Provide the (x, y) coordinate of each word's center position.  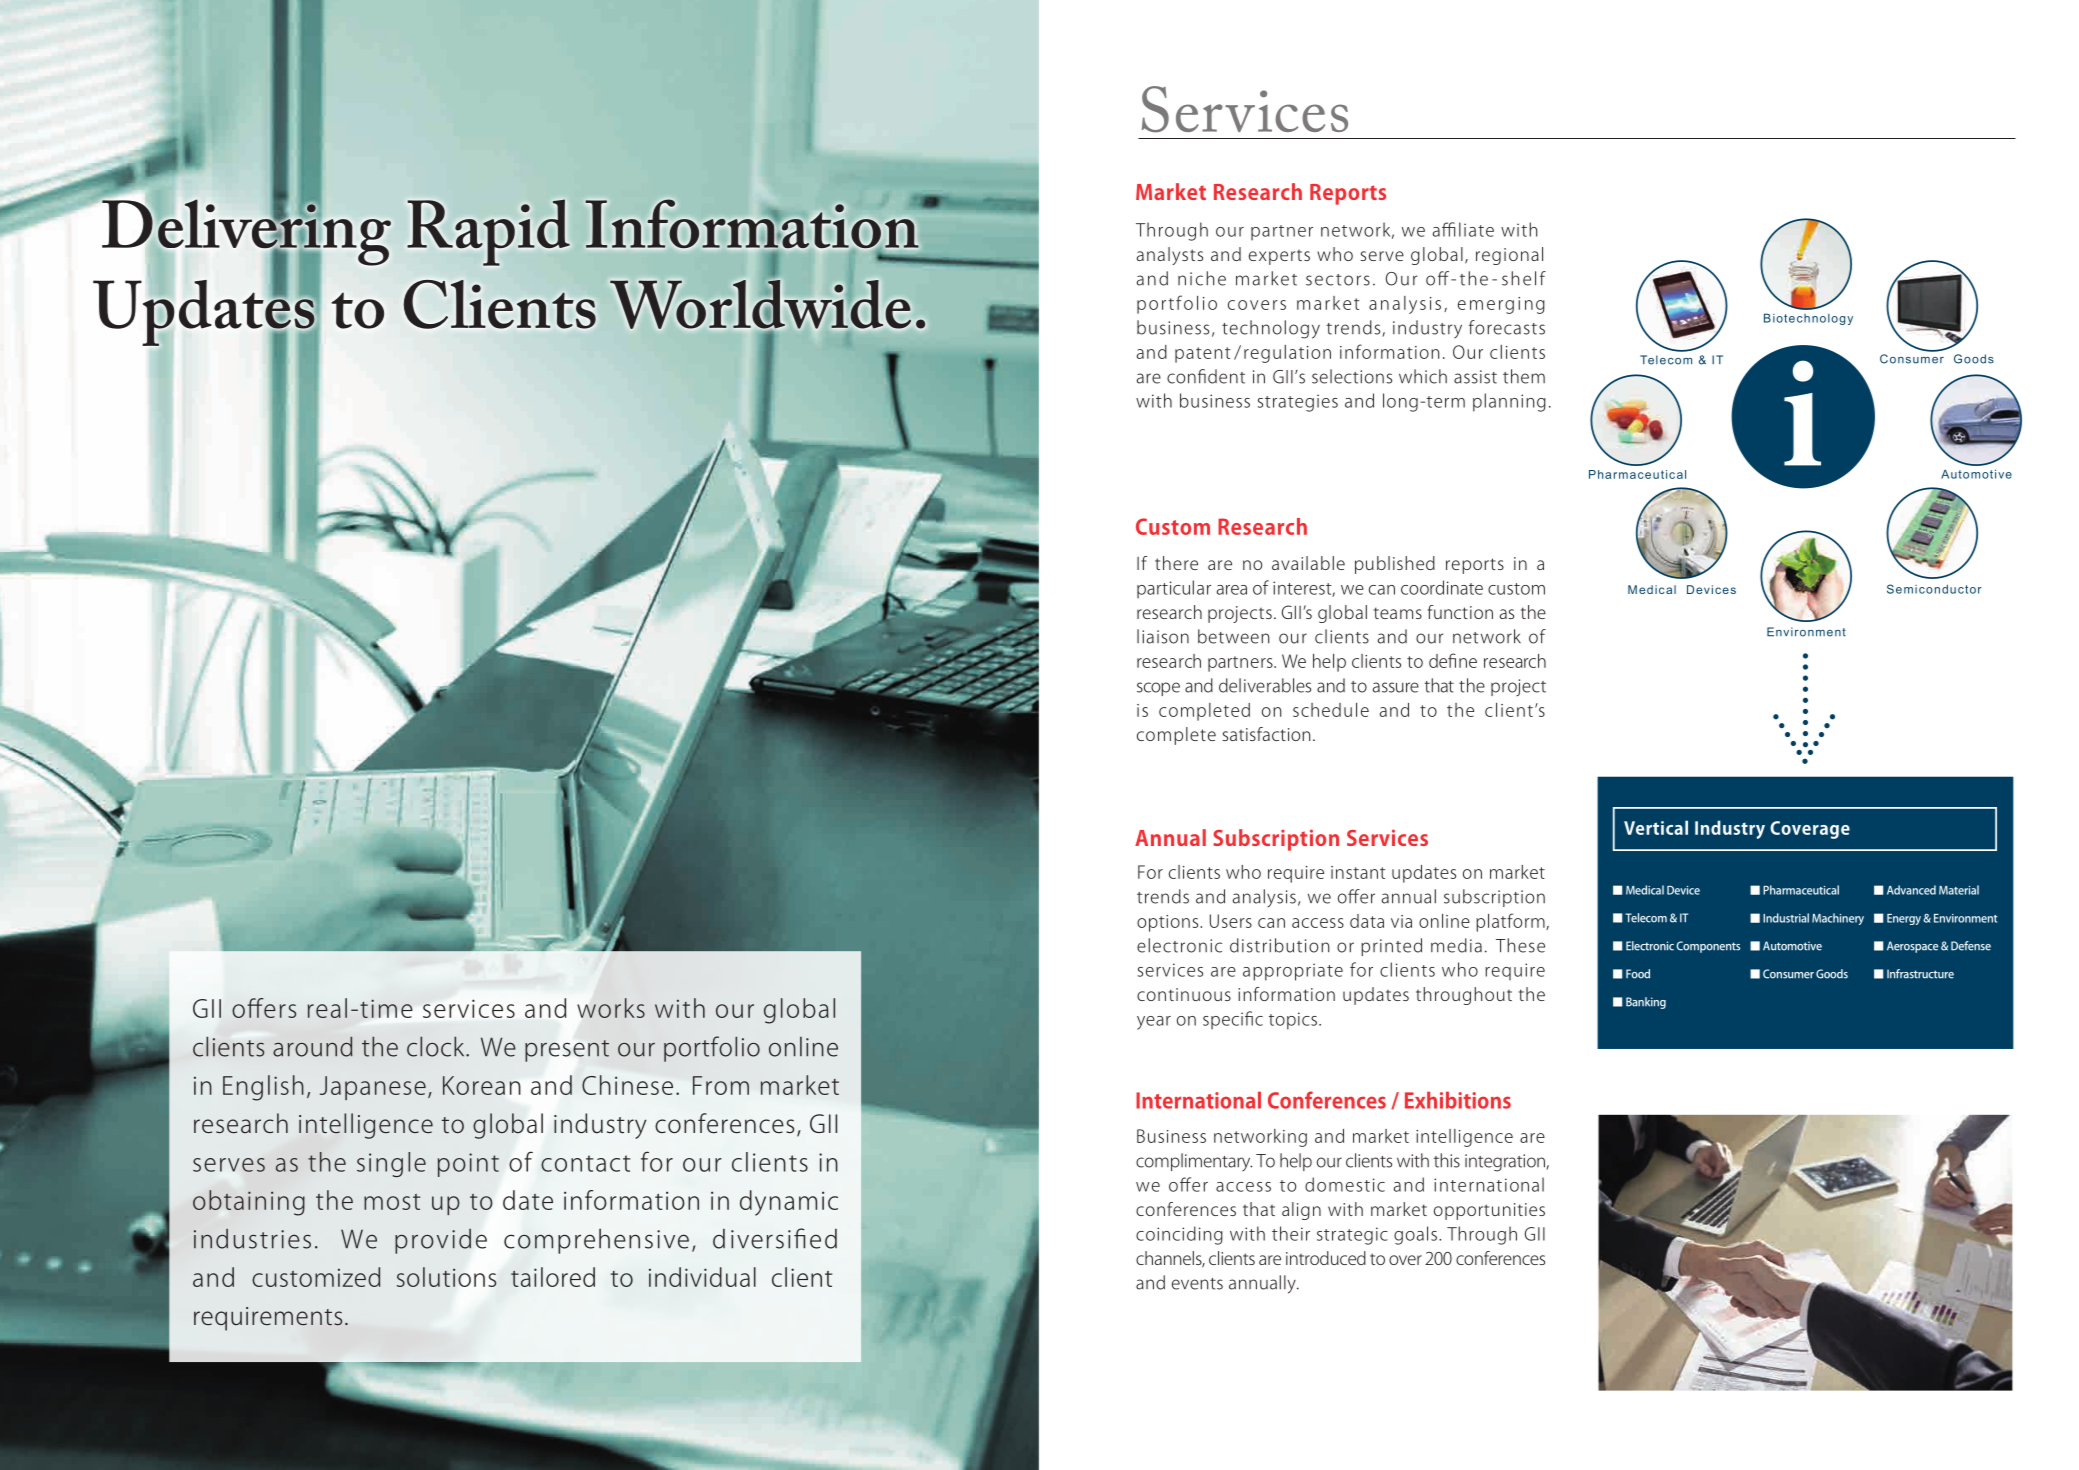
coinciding (1179, 1235)
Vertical (1656, 827)
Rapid (489, 233)
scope (1158, 689)
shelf (1524, 278)
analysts (1170, 256)
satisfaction (1266, 734)
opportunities (1489, 1211)
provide (441, 1241)
